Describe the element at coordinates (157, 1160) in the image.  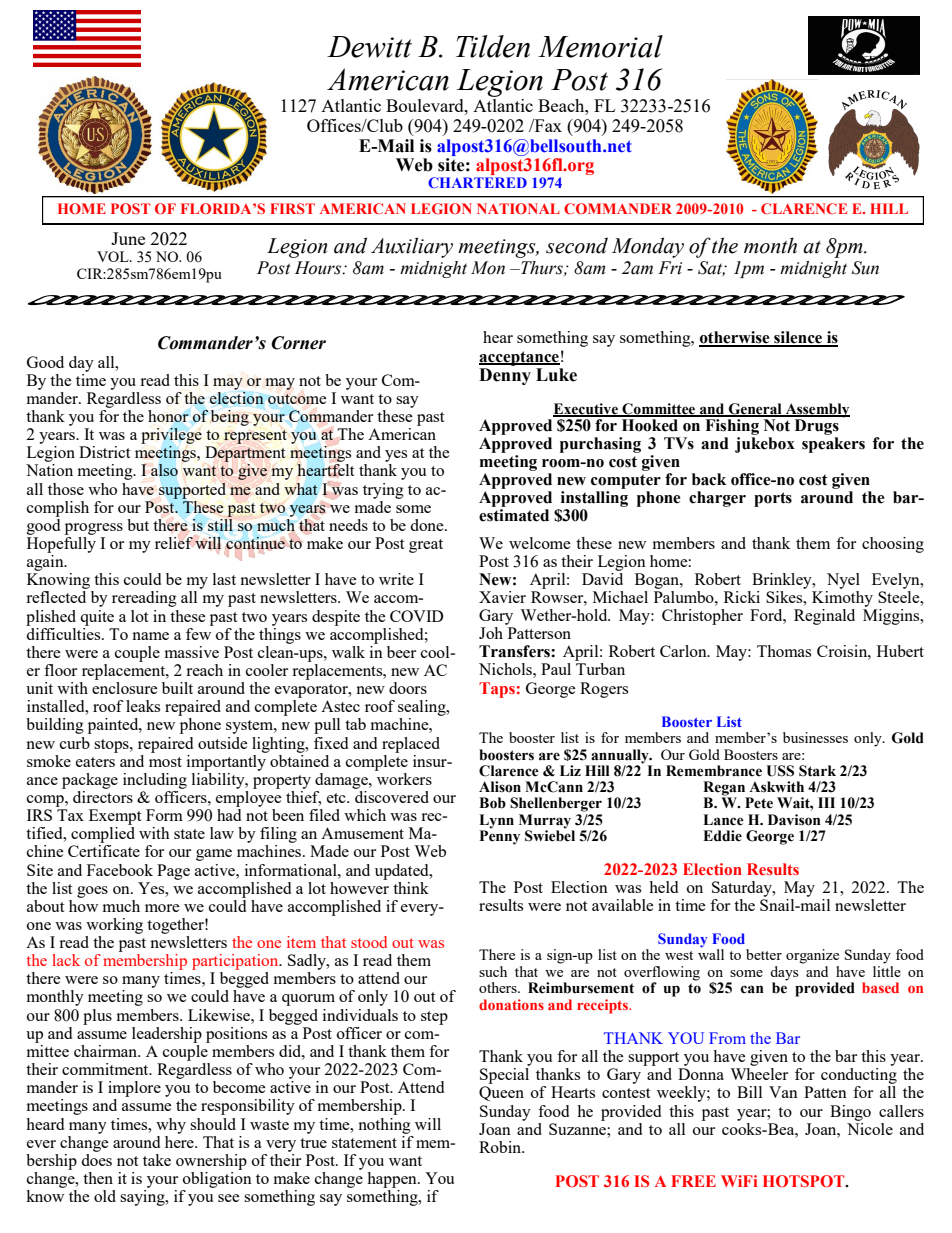
I see `take` at that location.
